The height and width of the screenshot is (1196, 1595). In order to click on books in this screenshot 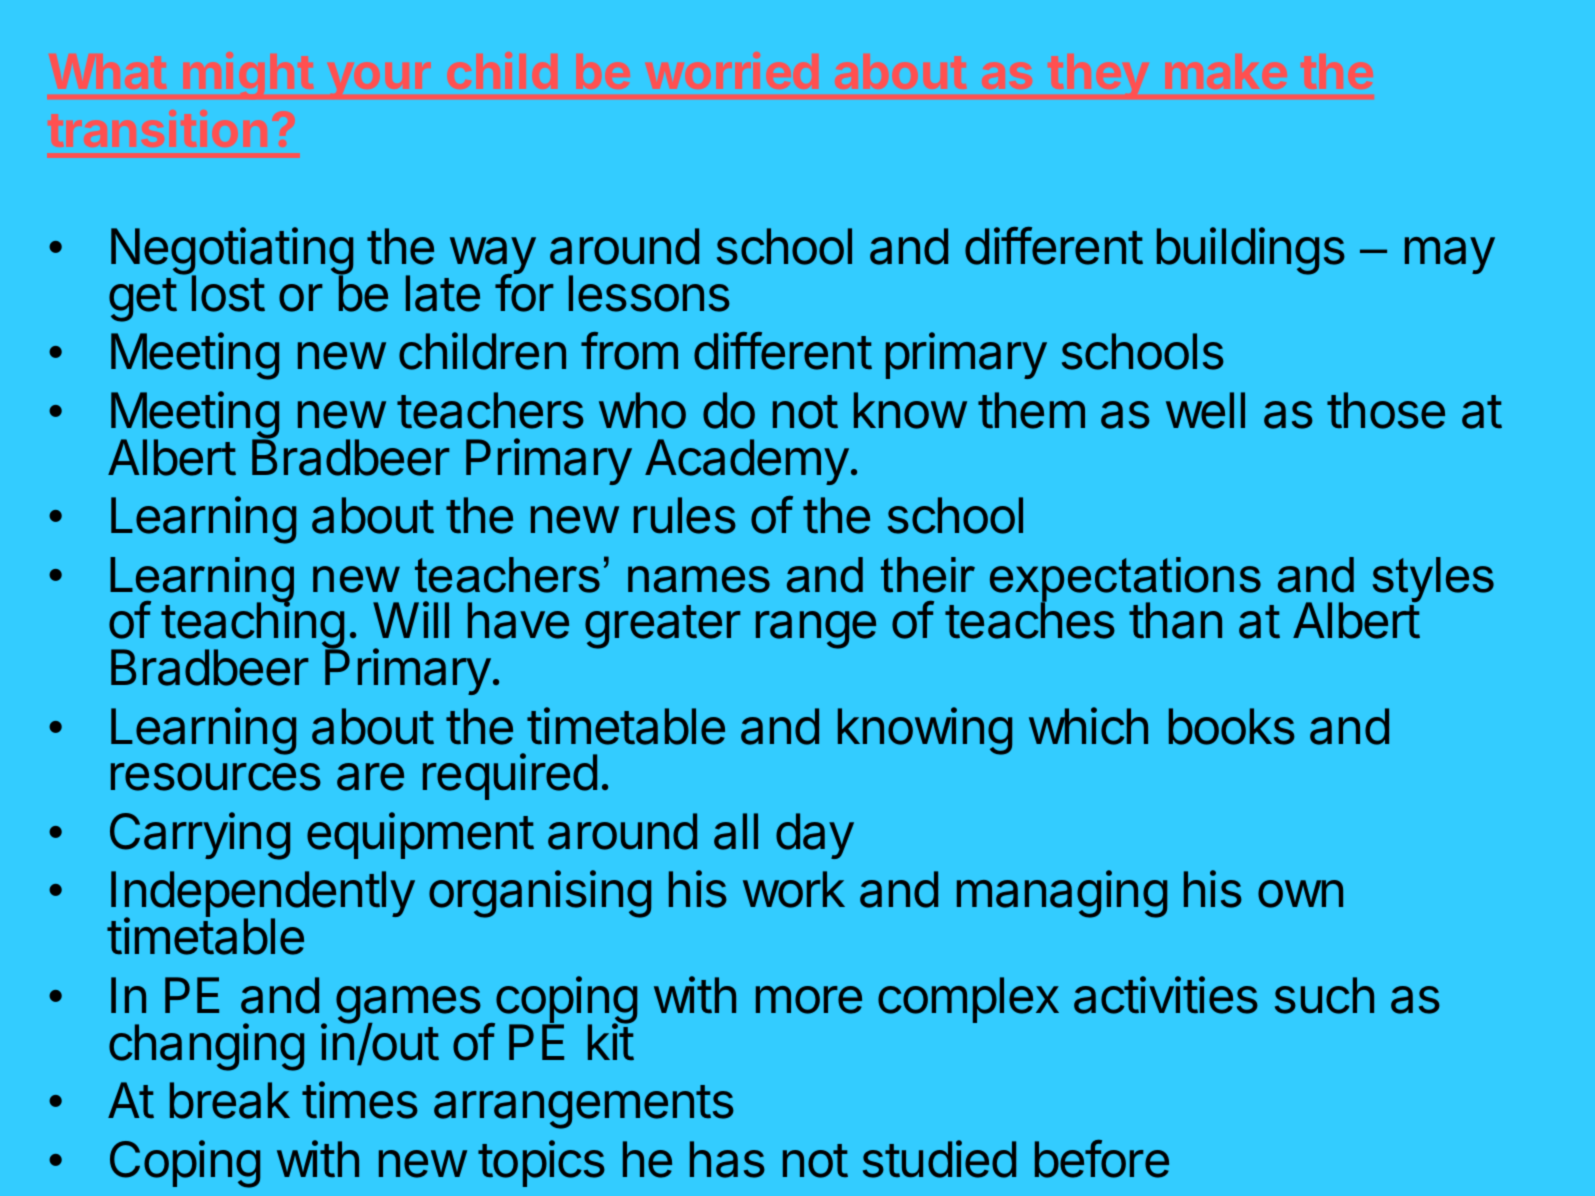, I will do `click(1232, 726)`.
